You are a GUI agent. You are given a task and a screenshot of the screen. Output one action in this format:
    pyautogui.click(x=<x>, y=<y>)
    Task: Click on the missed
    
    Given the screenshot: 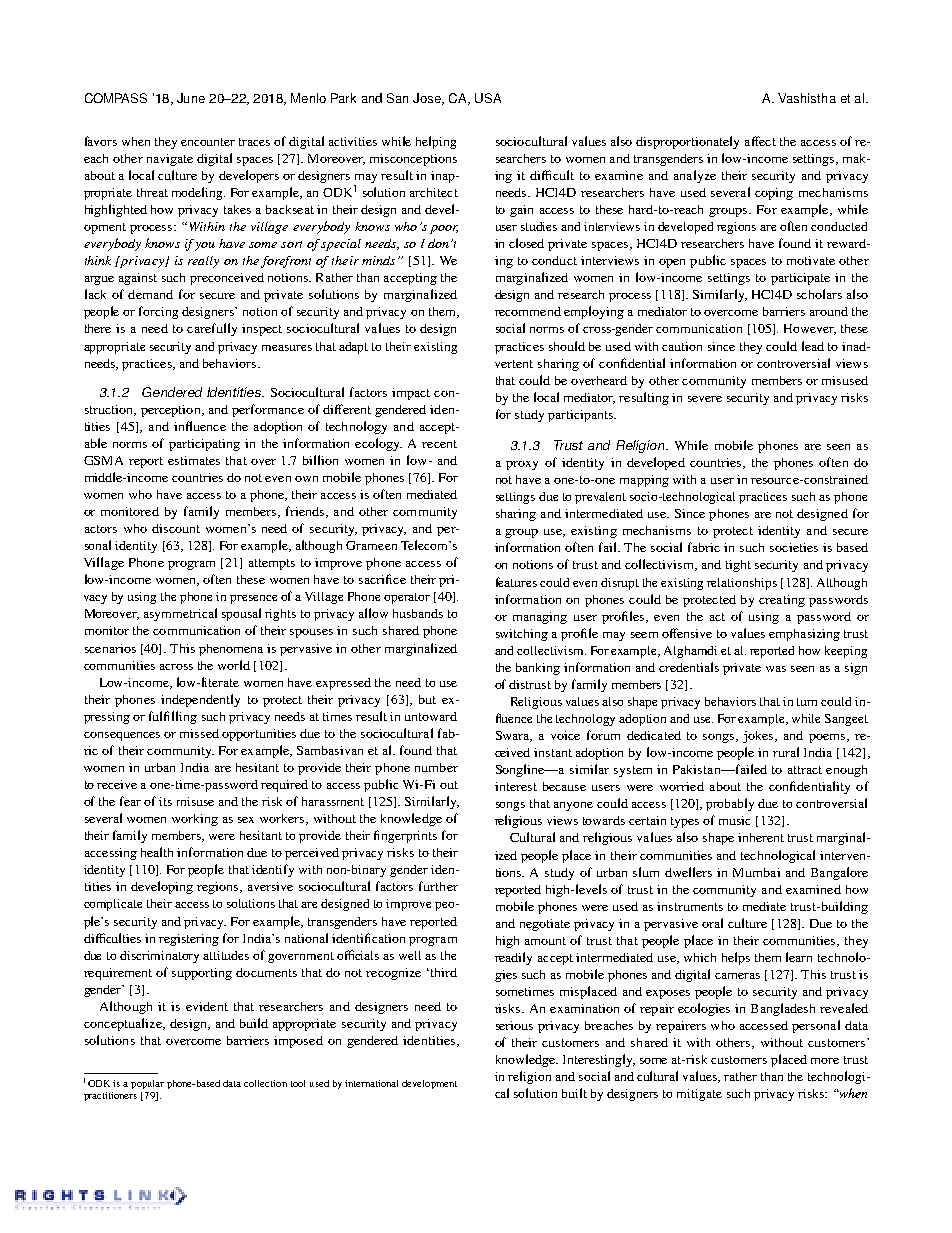 What is the action you would take?
    pyautogui.click(x=199, y=733)
